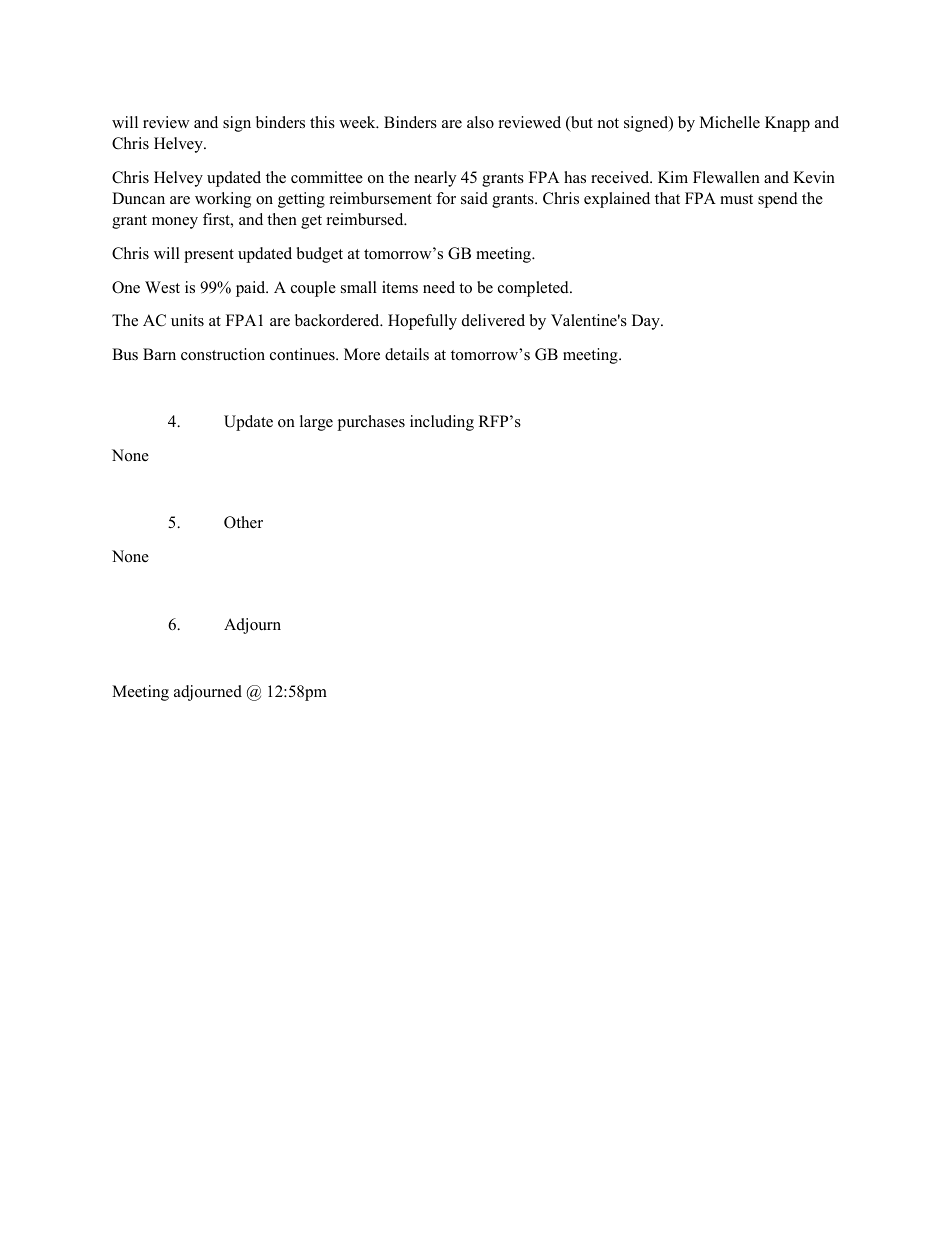 This screenshot has width=952, height=1233. Describe the element at coordinates (243, 522) in the screenshot. I see `Other` at that location.
